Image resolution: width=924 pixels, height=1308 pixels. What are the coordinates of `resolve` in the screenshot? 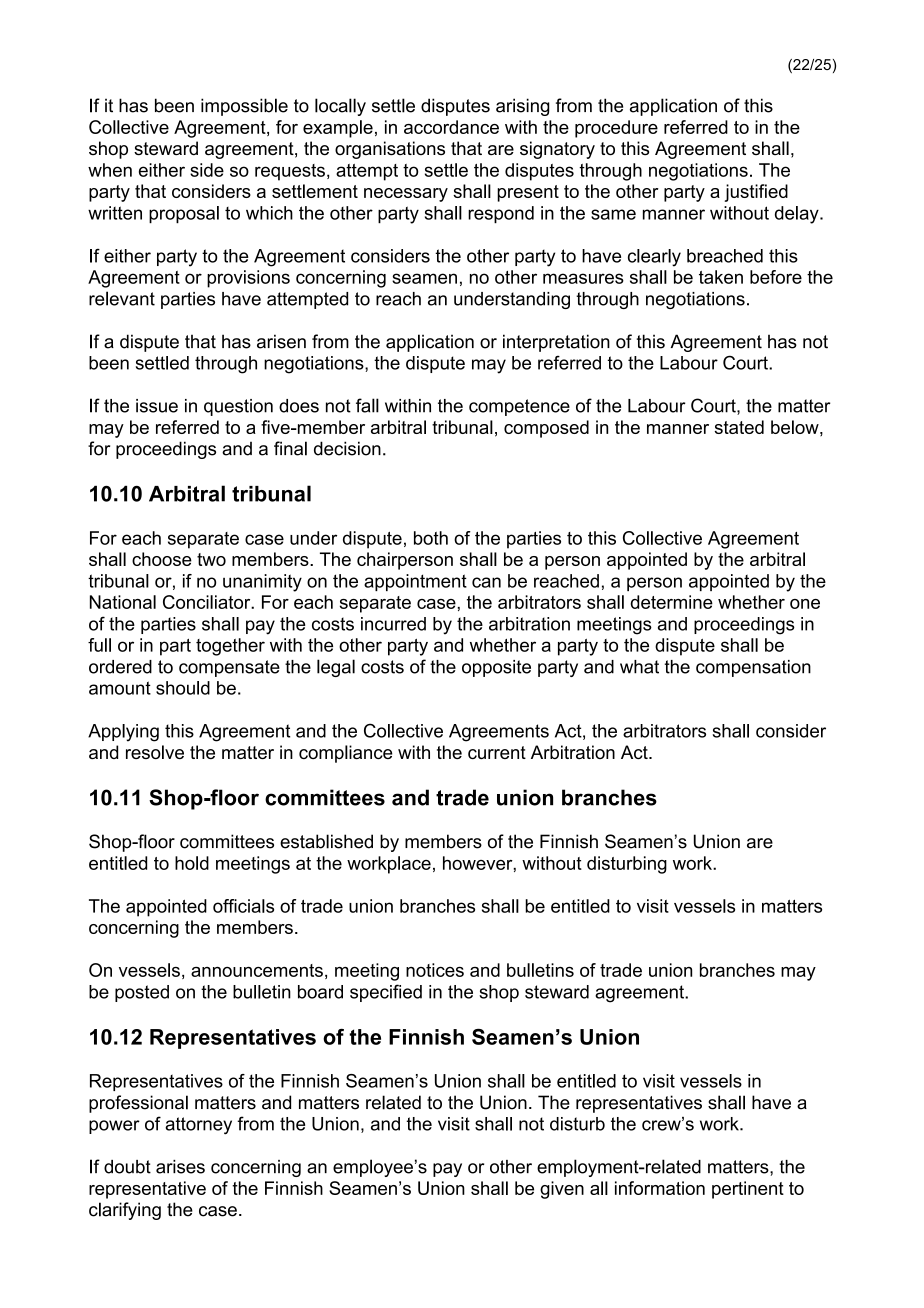 It's located at (155, 752).
